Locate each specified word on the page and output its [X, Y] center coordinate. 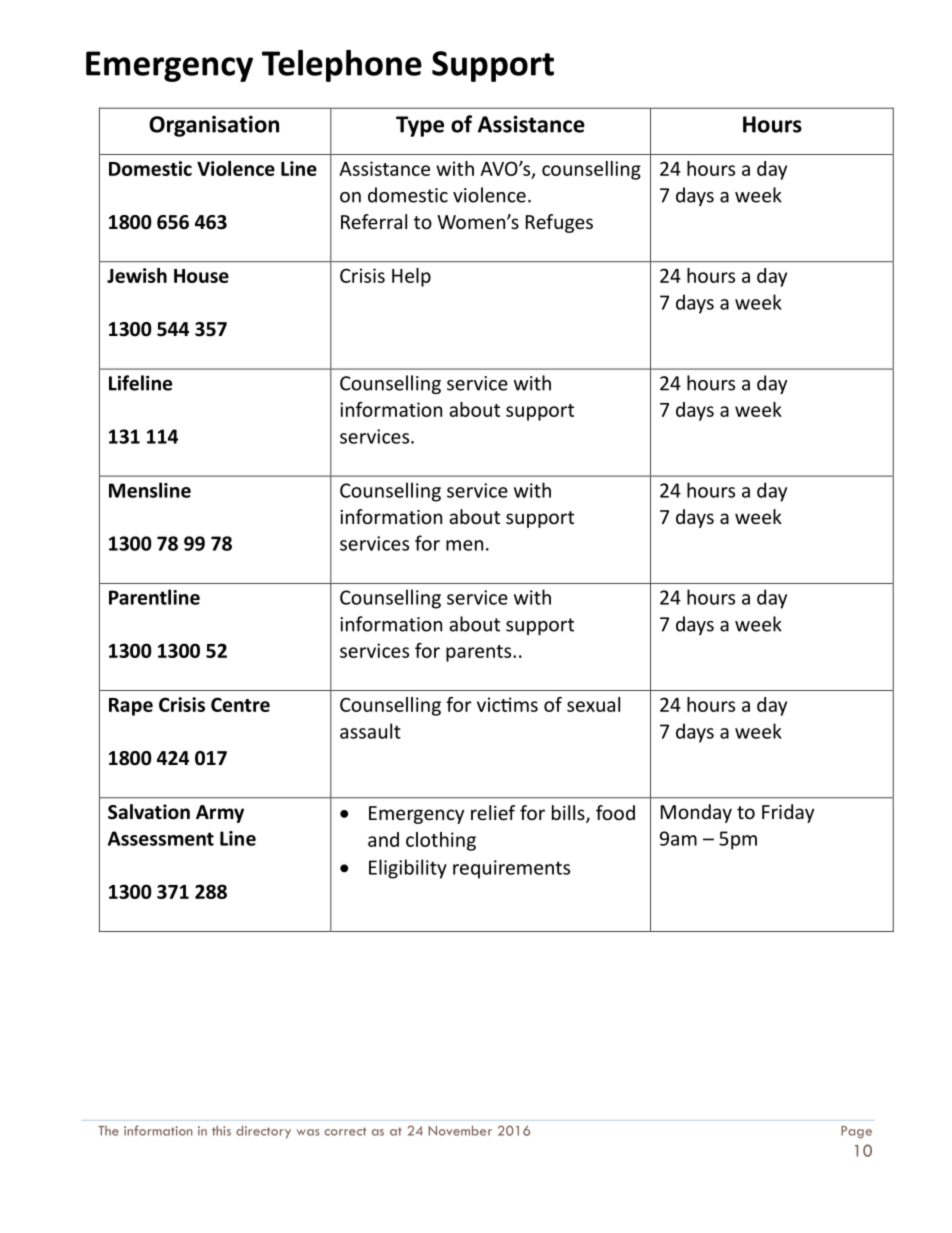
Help [411, 277]
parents [480, 653]
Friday [788, 813]
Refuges [559, 223]
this [221, 1131]
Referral [374, 221]
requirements [511, 869]
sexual [593, 704]
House [201, 276]
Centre [240, 704]
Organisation [214, 126]
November [460, 1130]
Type [420, 126]
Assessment [161, 838]
